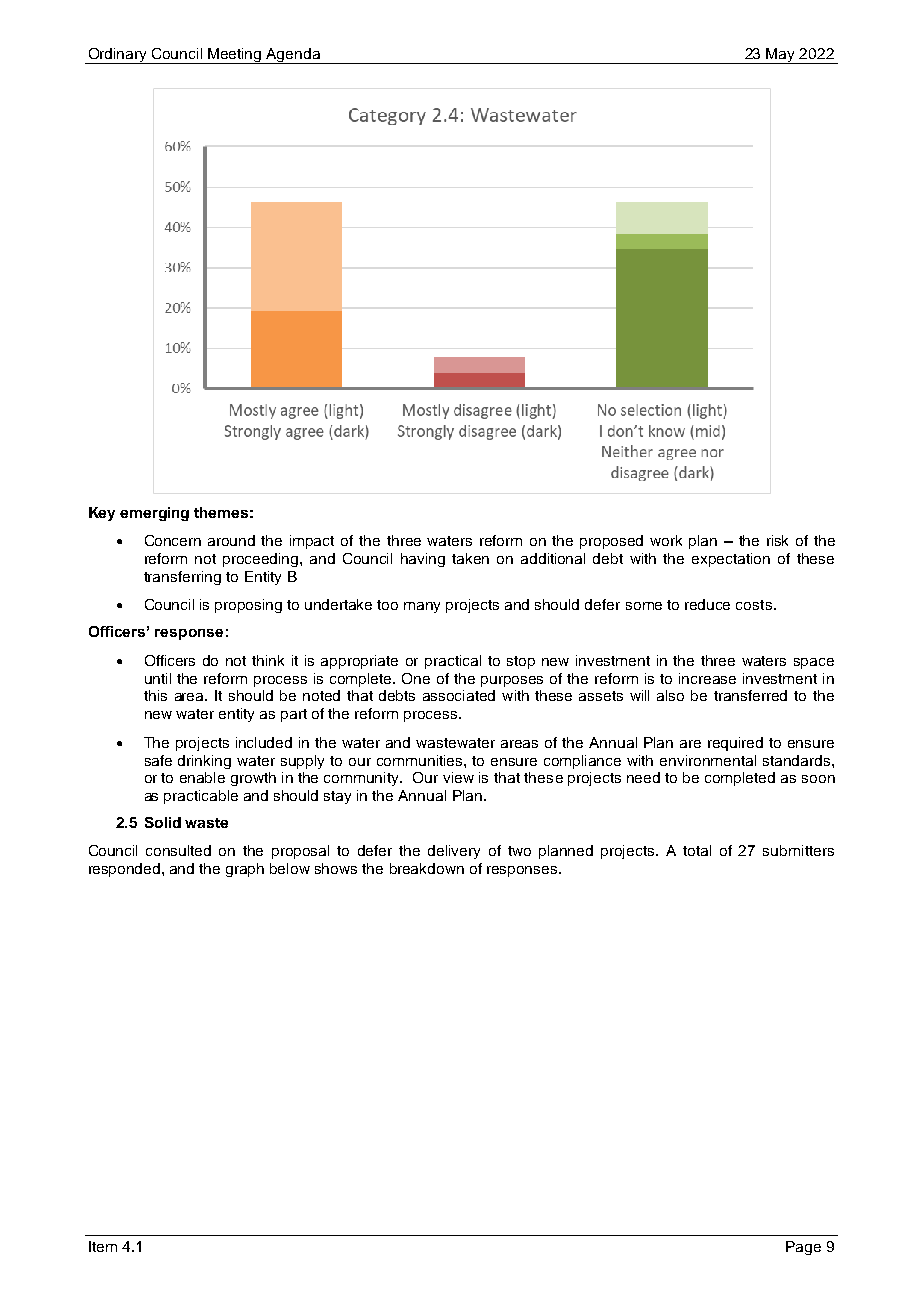 Image resolution: width=924 pixels, height=1308 pixels. Describe the element at coordinates (158, 678) in the page. I see `until` at that location.
